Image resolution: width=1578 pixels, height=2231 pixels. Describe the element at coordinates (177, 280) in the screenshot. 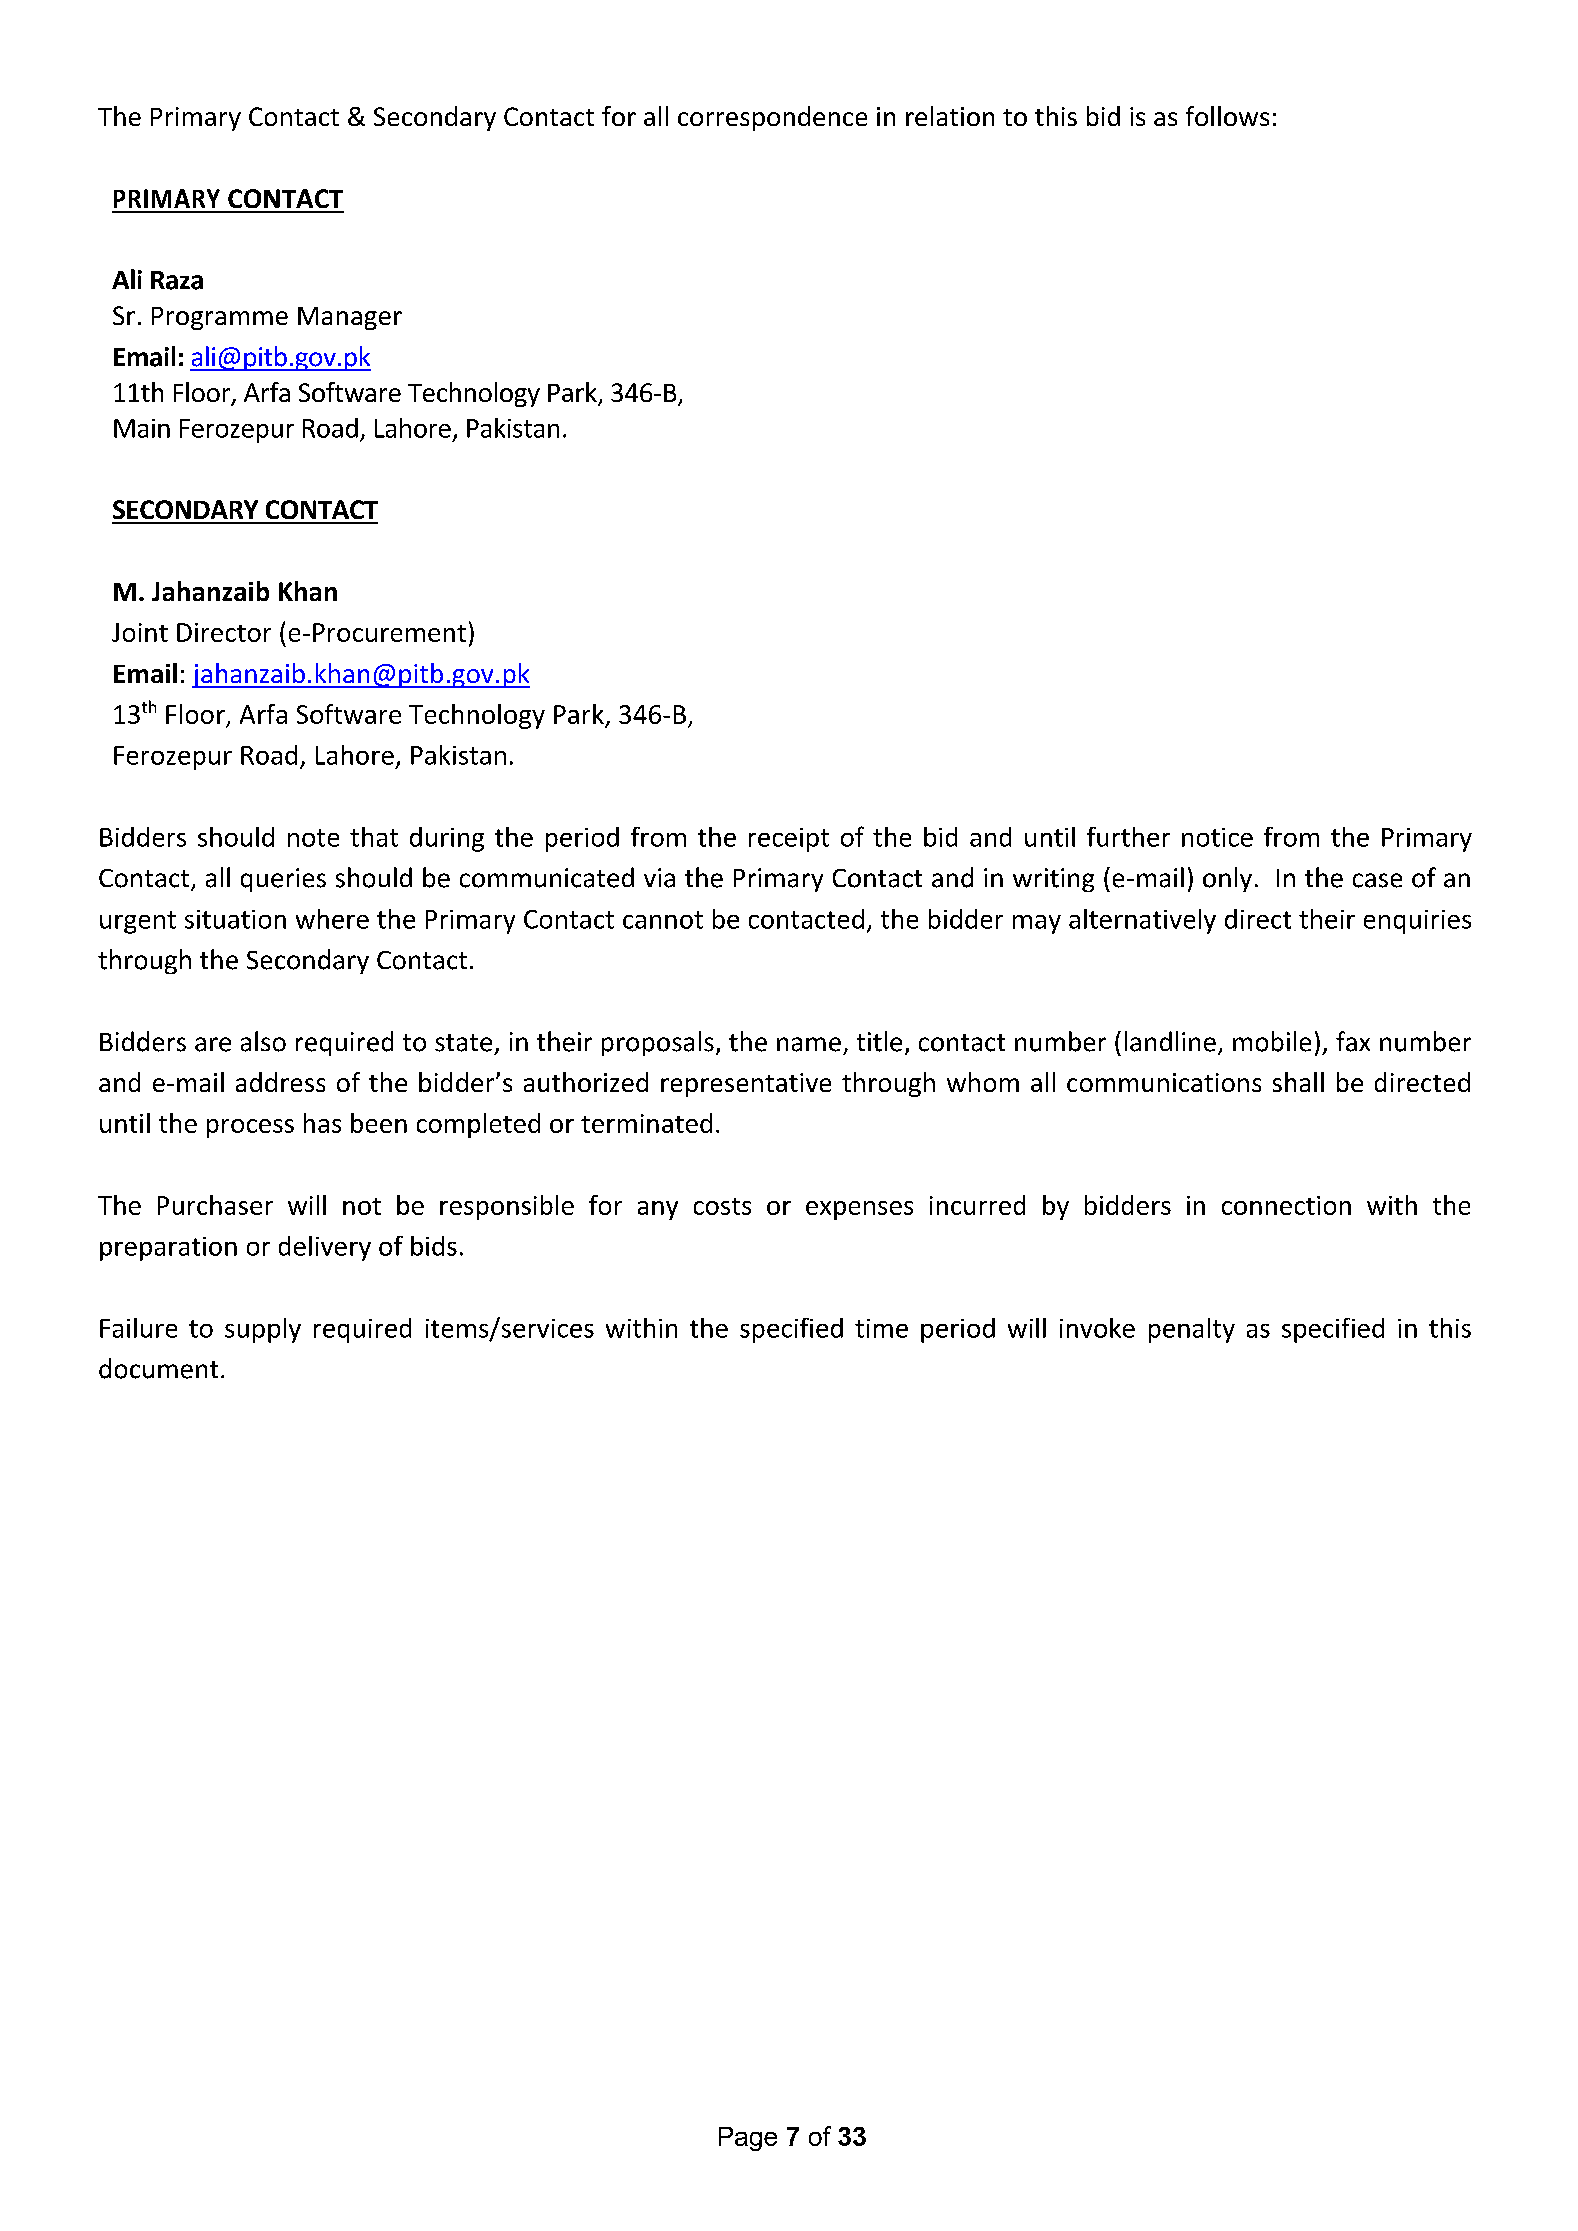

I see `Raza` at that location.
